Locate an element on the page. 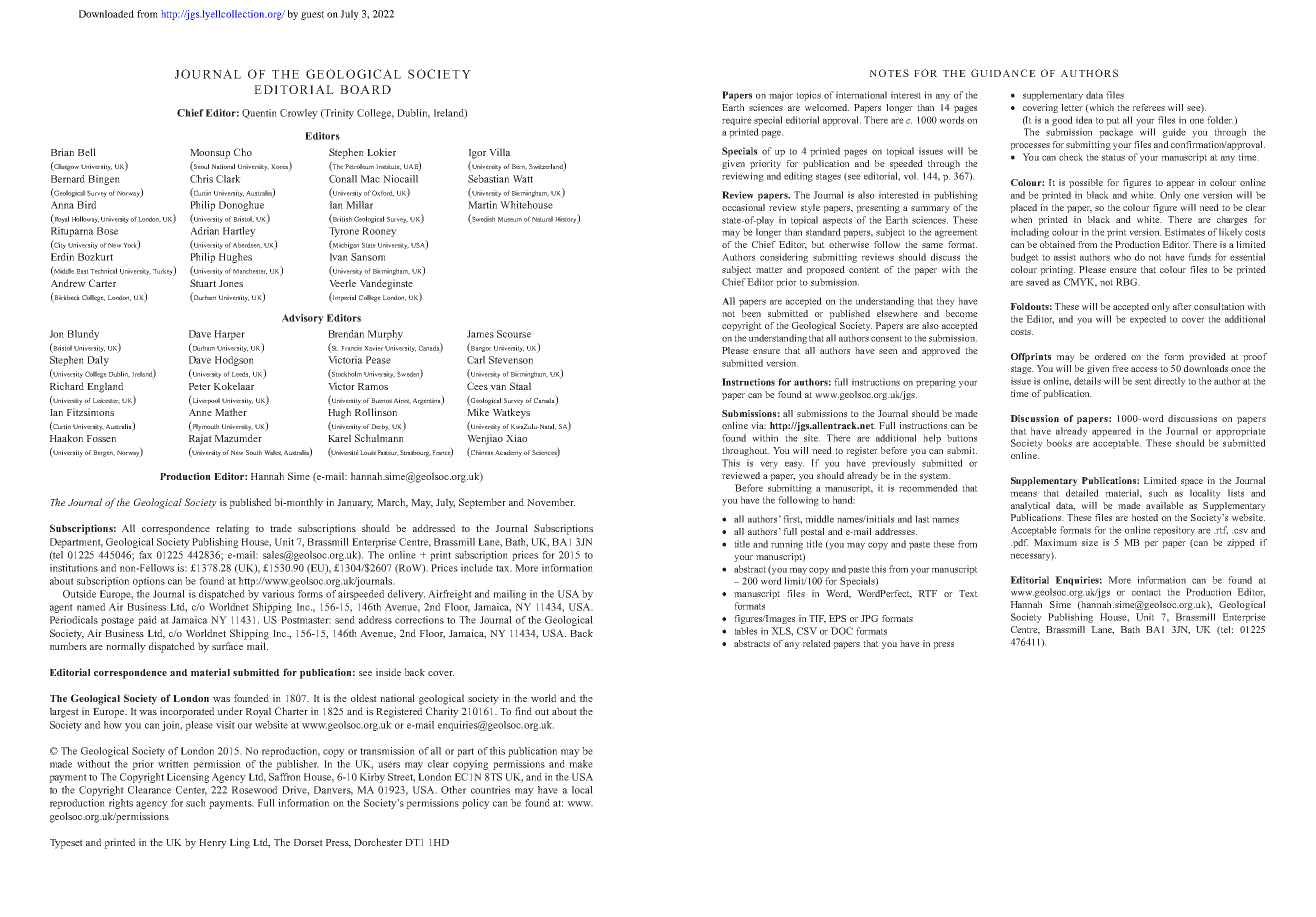 The width and height of the image is (1316, 917). Stuart is located at coordinates (203, 283).
